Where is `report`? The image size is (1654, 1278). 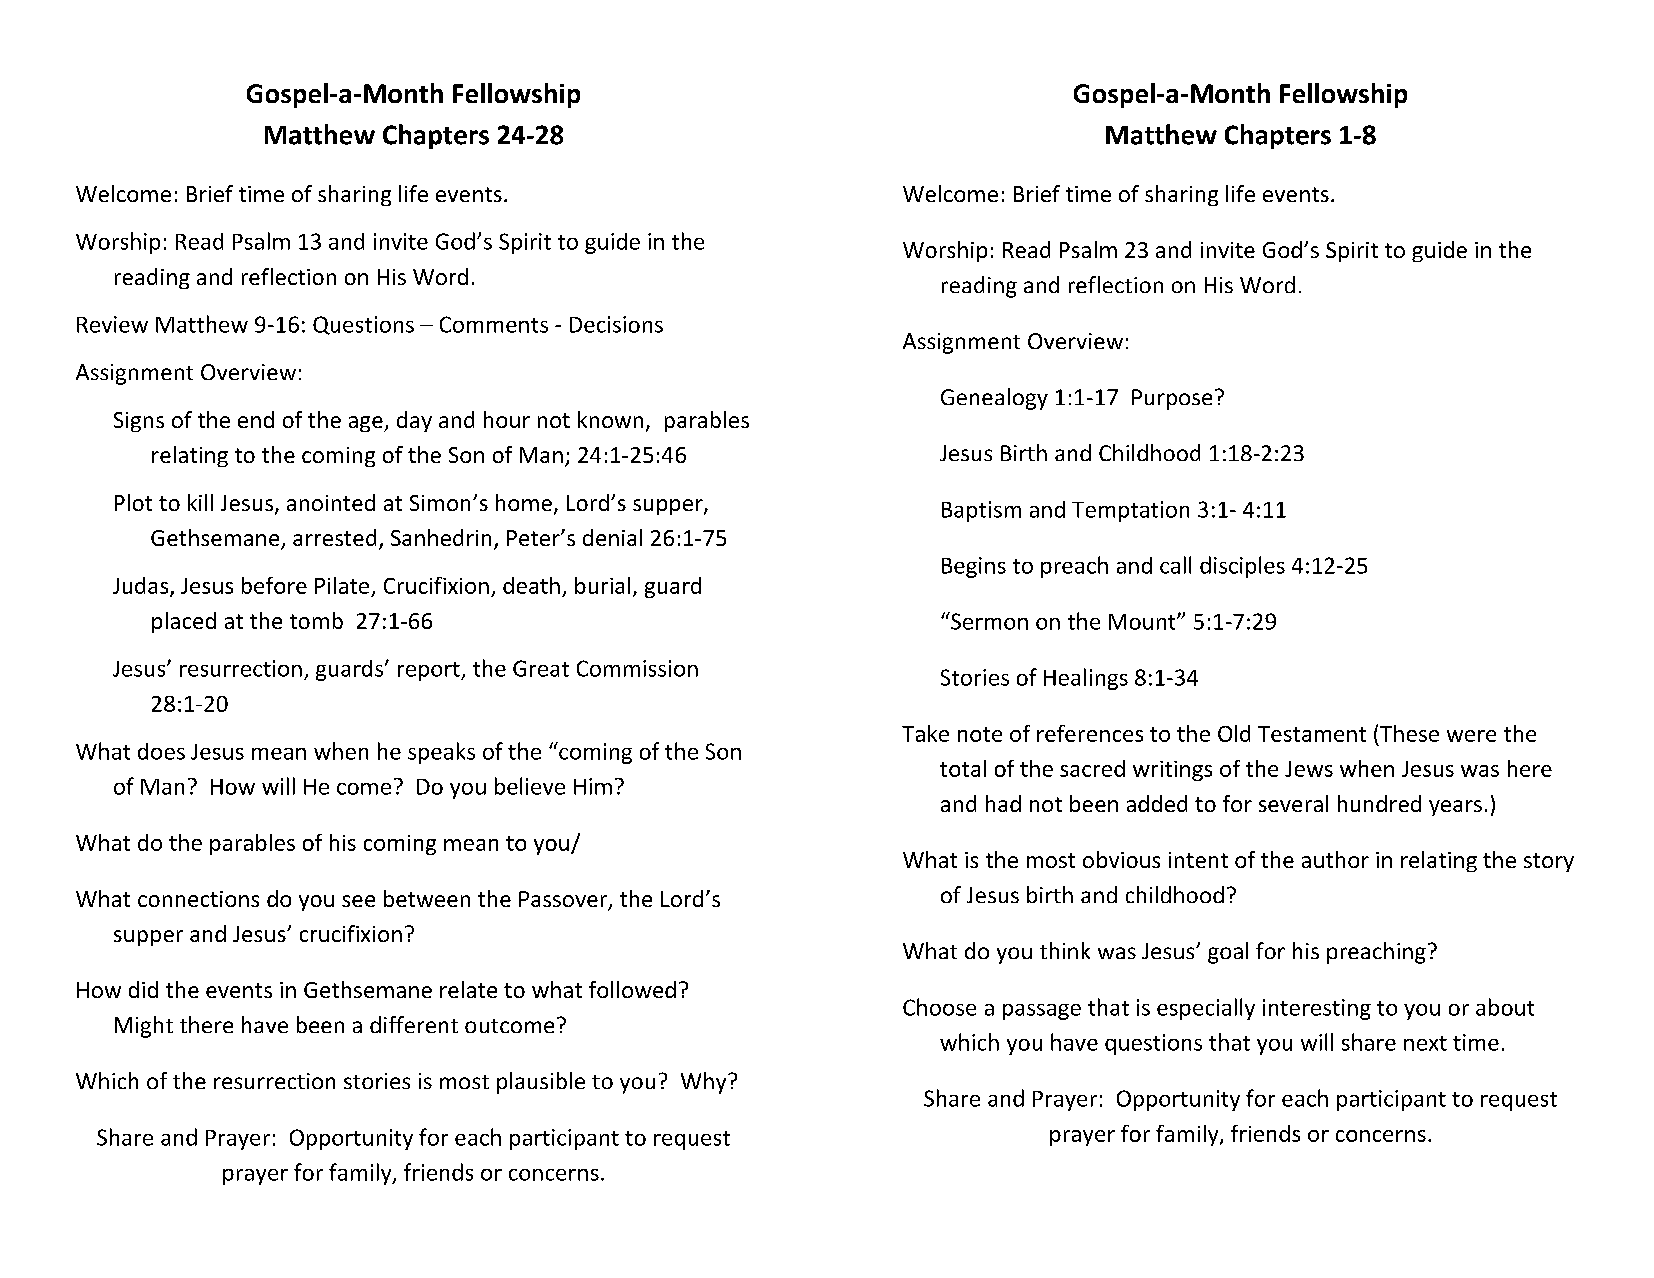
report is located at coordinates (430, 671).
